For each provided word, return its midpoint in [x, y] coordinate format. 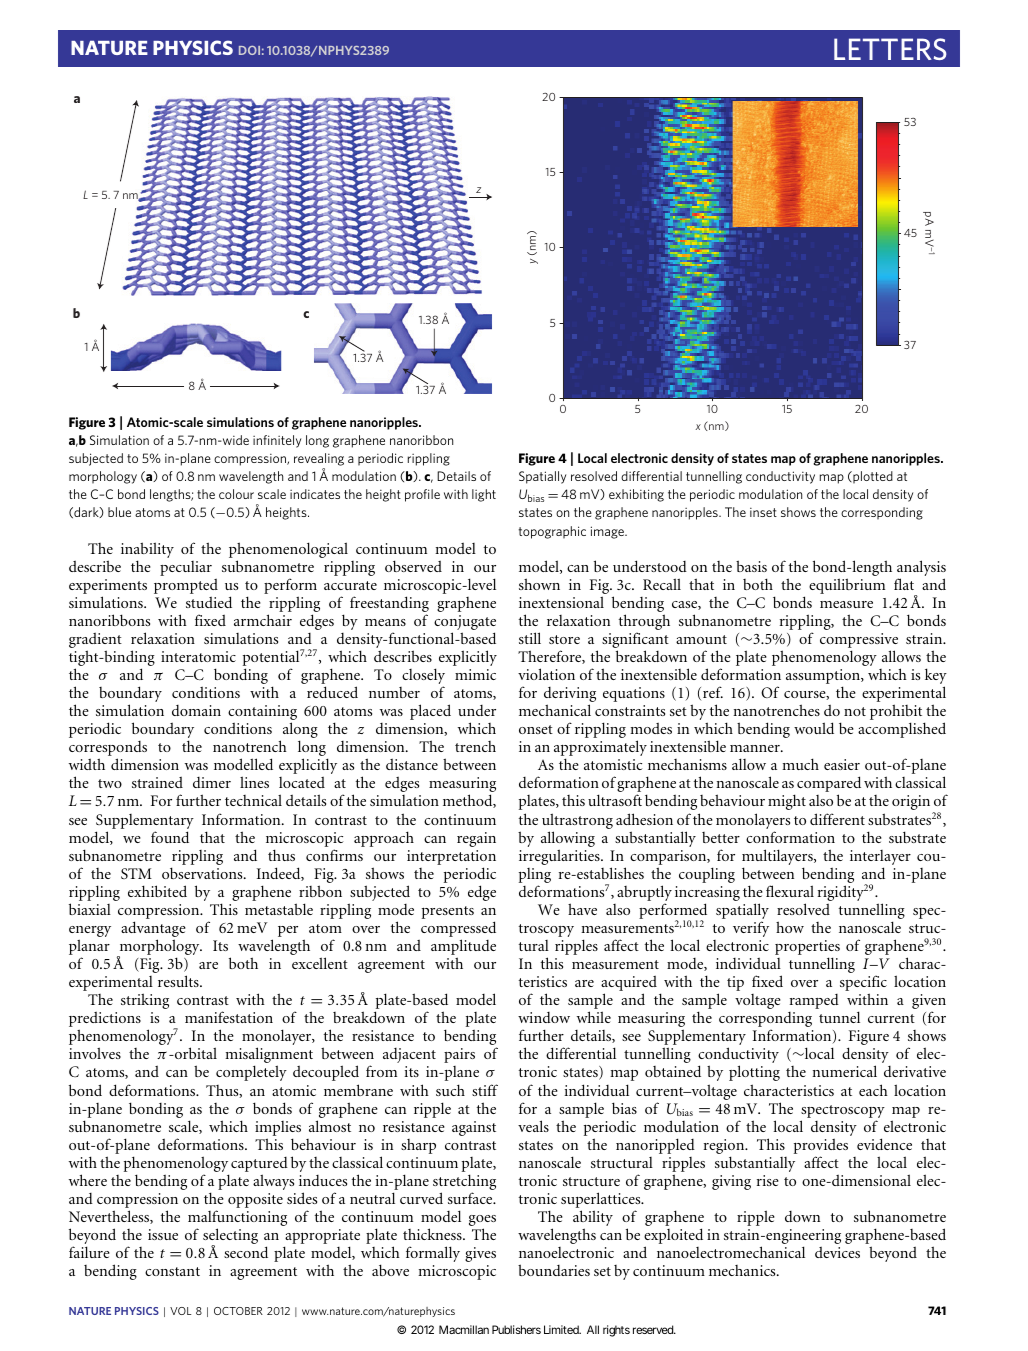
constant [172, 1271]
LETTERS [890, 49]
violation [546, 674]
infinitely [277, 441]
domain [196, 710]
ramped [814, 1001]
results [179, 981]
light [484, 495]
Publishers [516, 1329]
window [544, 1017]
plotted [872, 477]
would [814, 728]
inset [763, 512]
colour [236, 494]
